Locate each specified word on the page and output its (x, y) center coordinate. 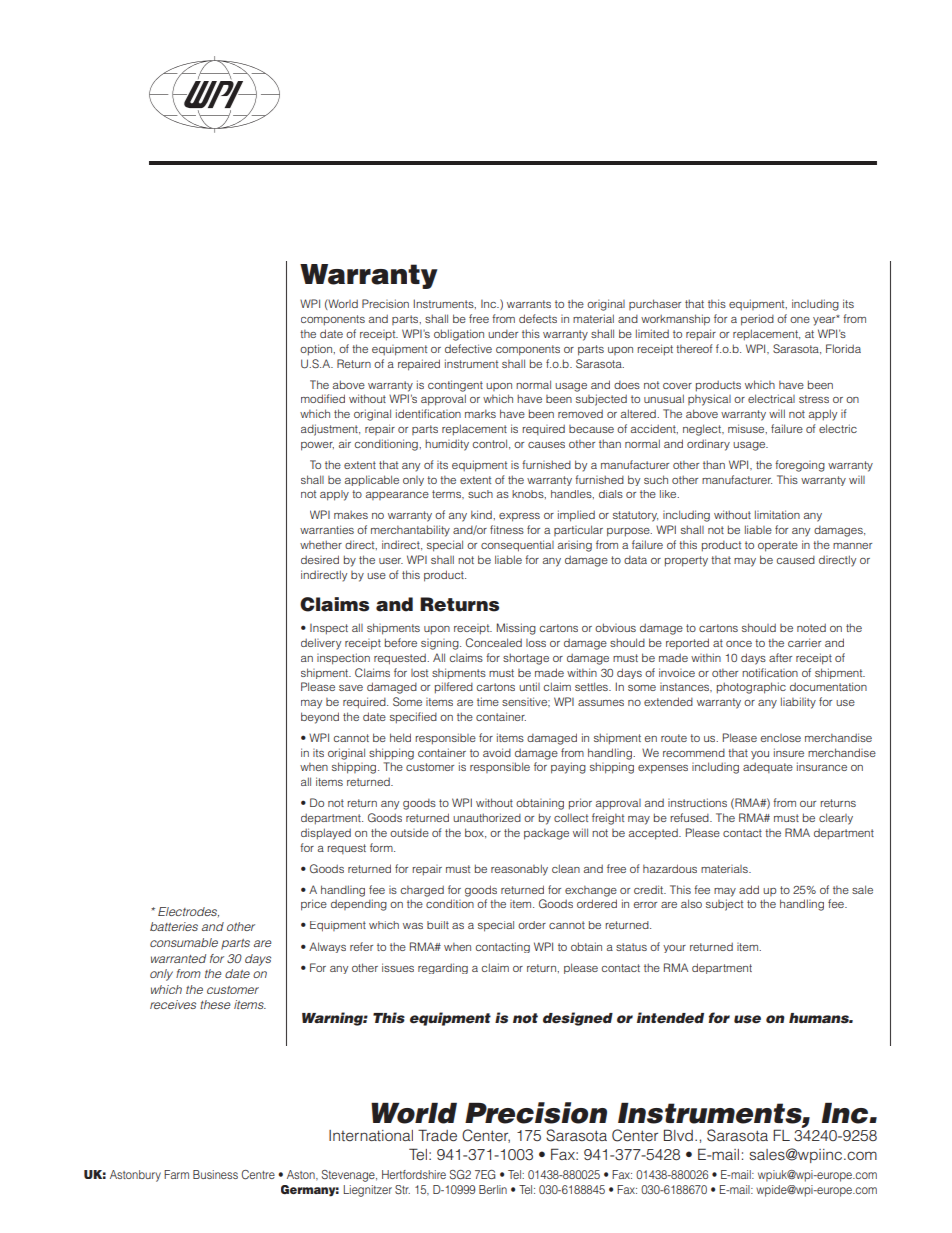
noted (811, 627)
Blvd (678, 1135)
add (749, 889)
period (757, 320)
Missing (516, 629)
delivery (321, 644)
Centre (258, 1175)
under (503, 334)
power (317, 446)
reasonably (519, 870)
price (314, 905)
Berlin (493, 1189)
